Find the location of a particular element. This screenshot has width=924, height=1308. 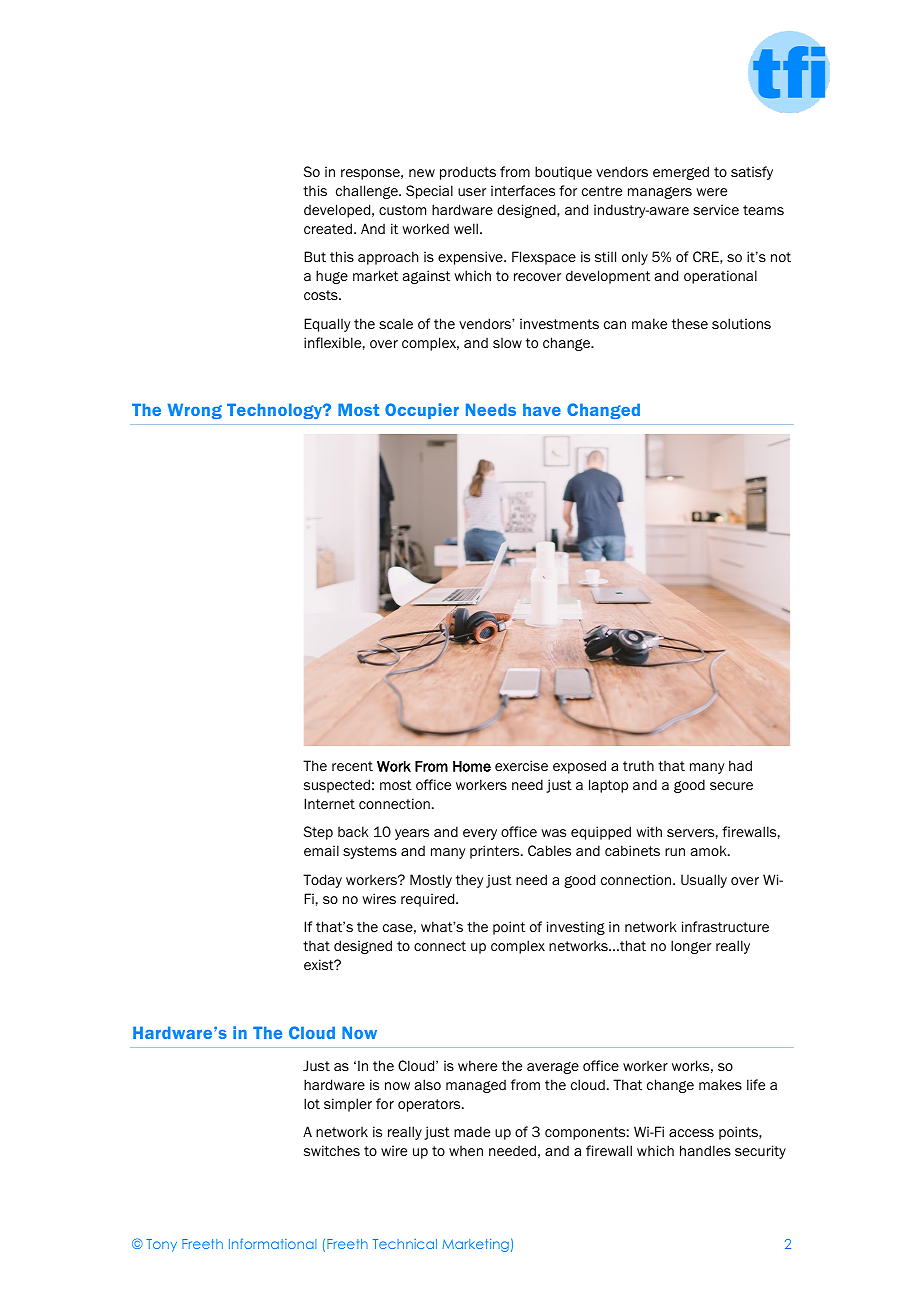

user is located at coordinates (472, 192).
